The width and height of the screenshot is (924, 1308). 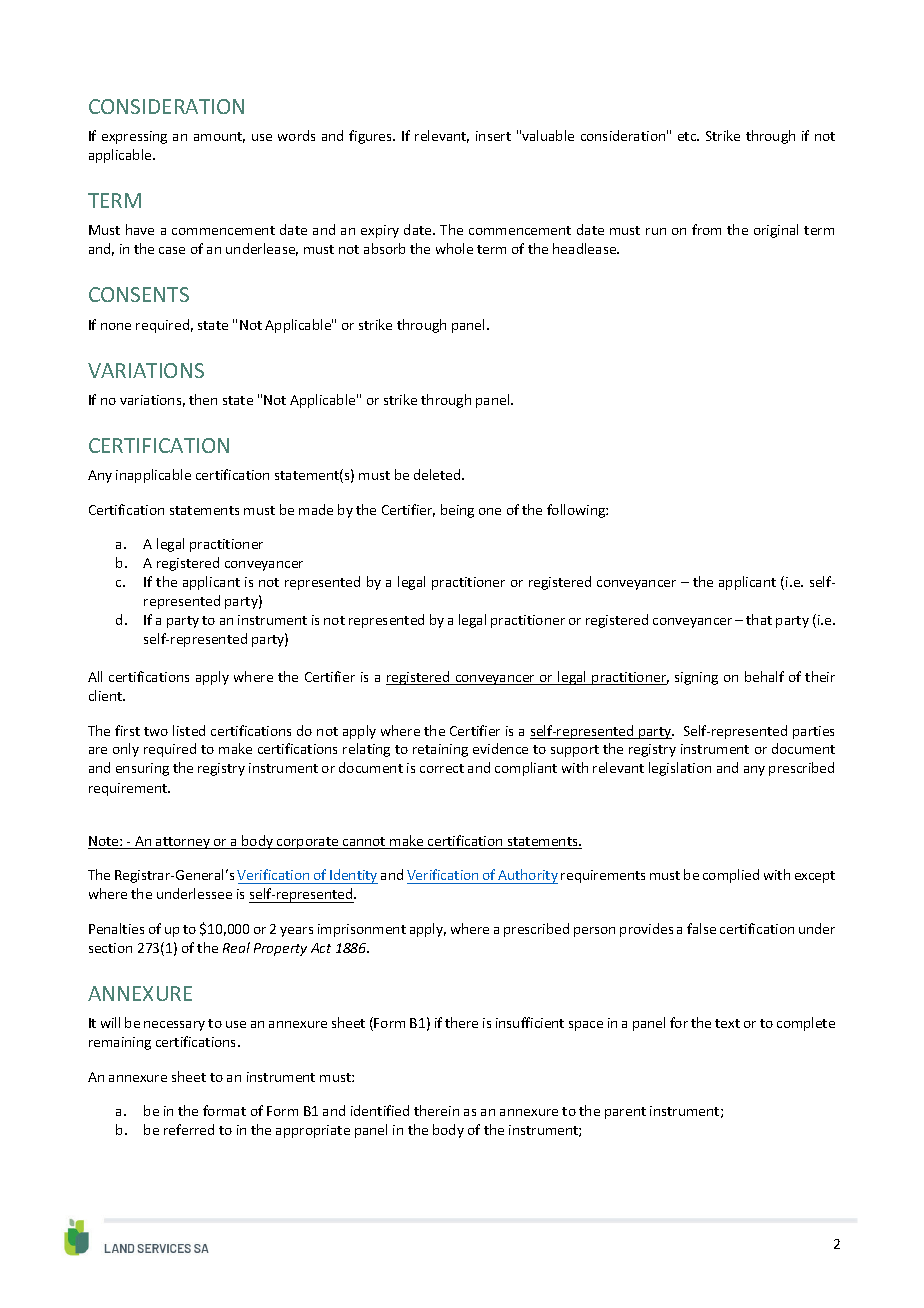 What do you see at coordinates (759, 619) in the screenshot?
I see `that` at bounding box center [759, 619].
